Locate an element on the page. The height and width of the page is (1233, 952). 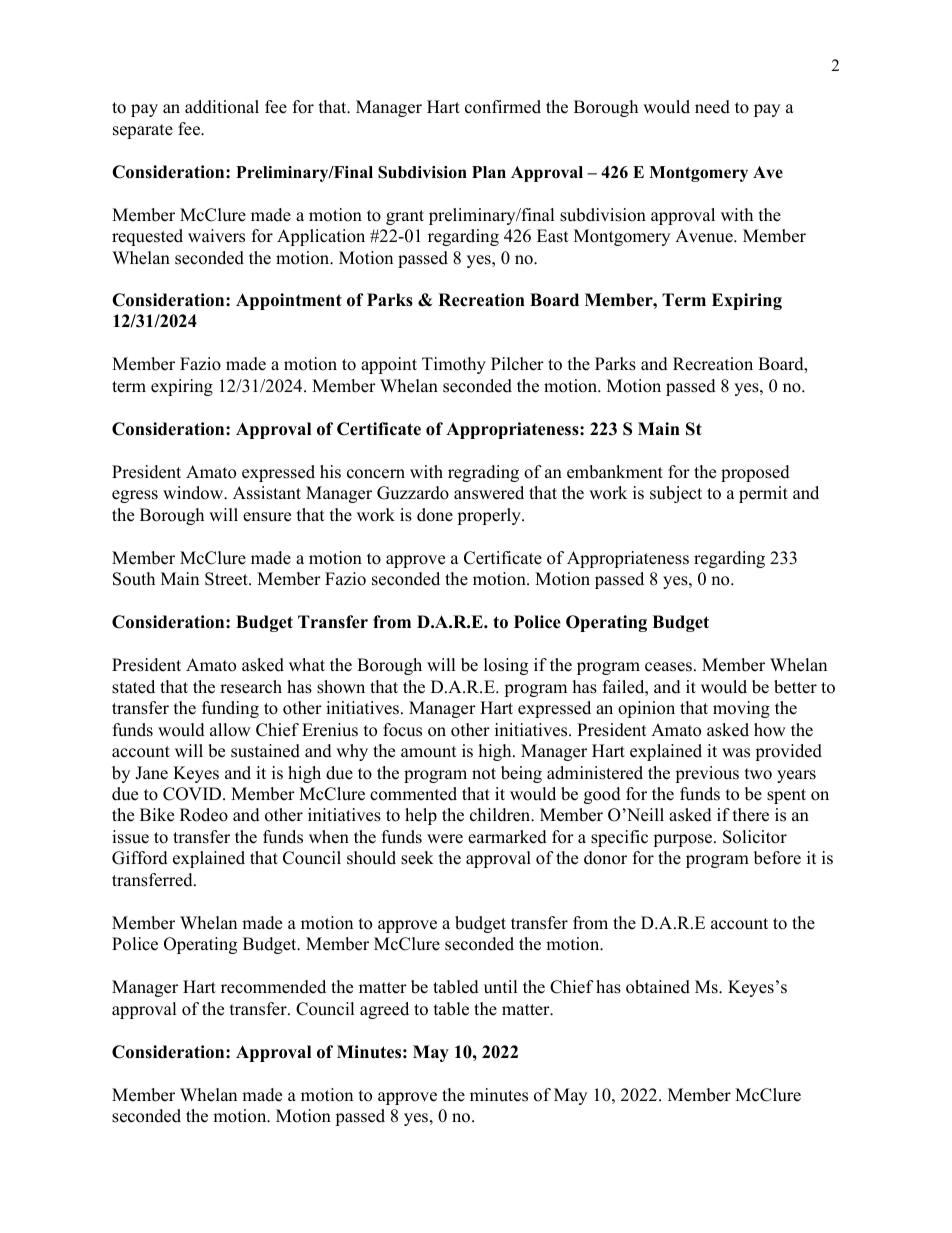
losing is located at coordinates (506, 666).
